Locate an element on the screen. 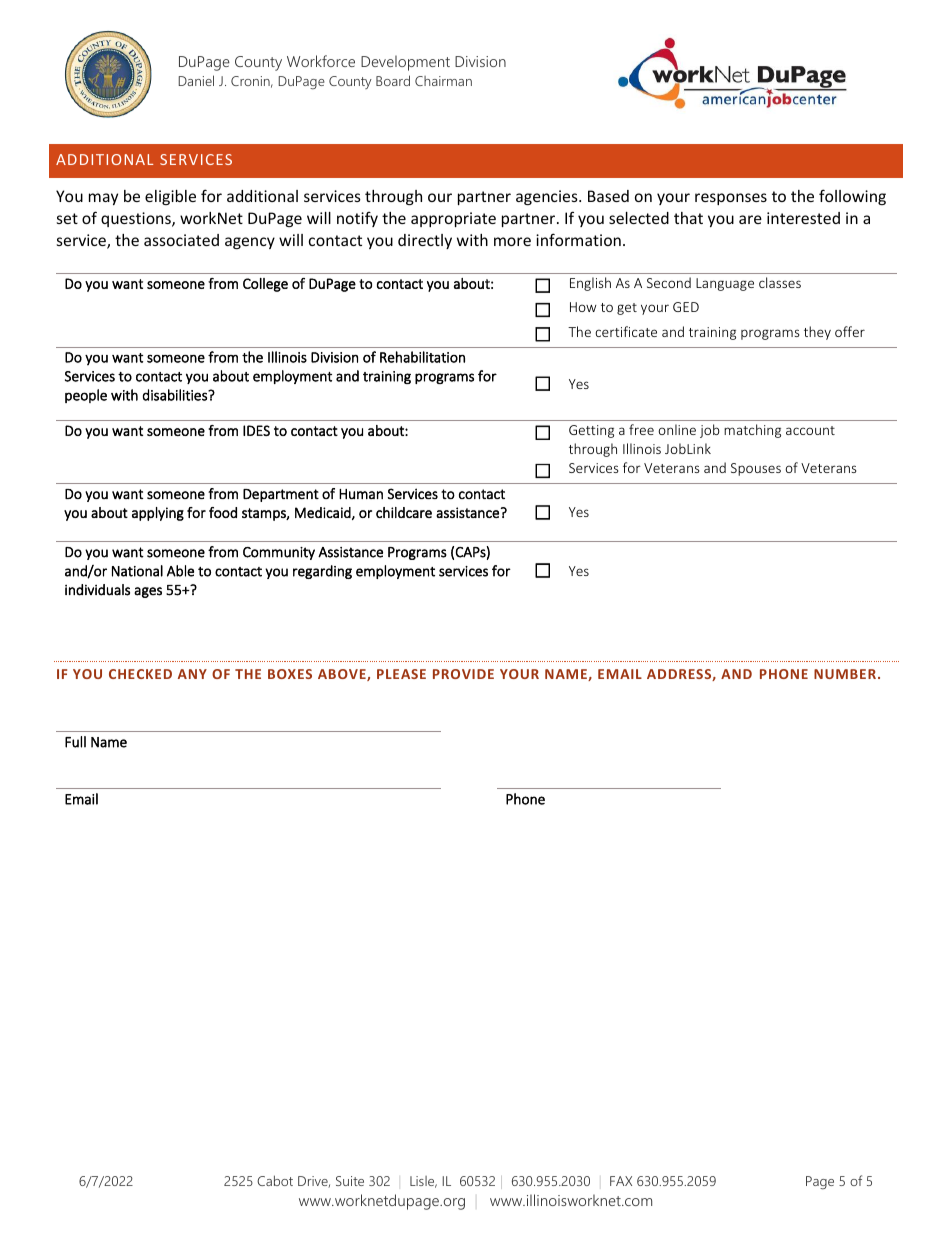  responses is located at coordinates (731, 199).
